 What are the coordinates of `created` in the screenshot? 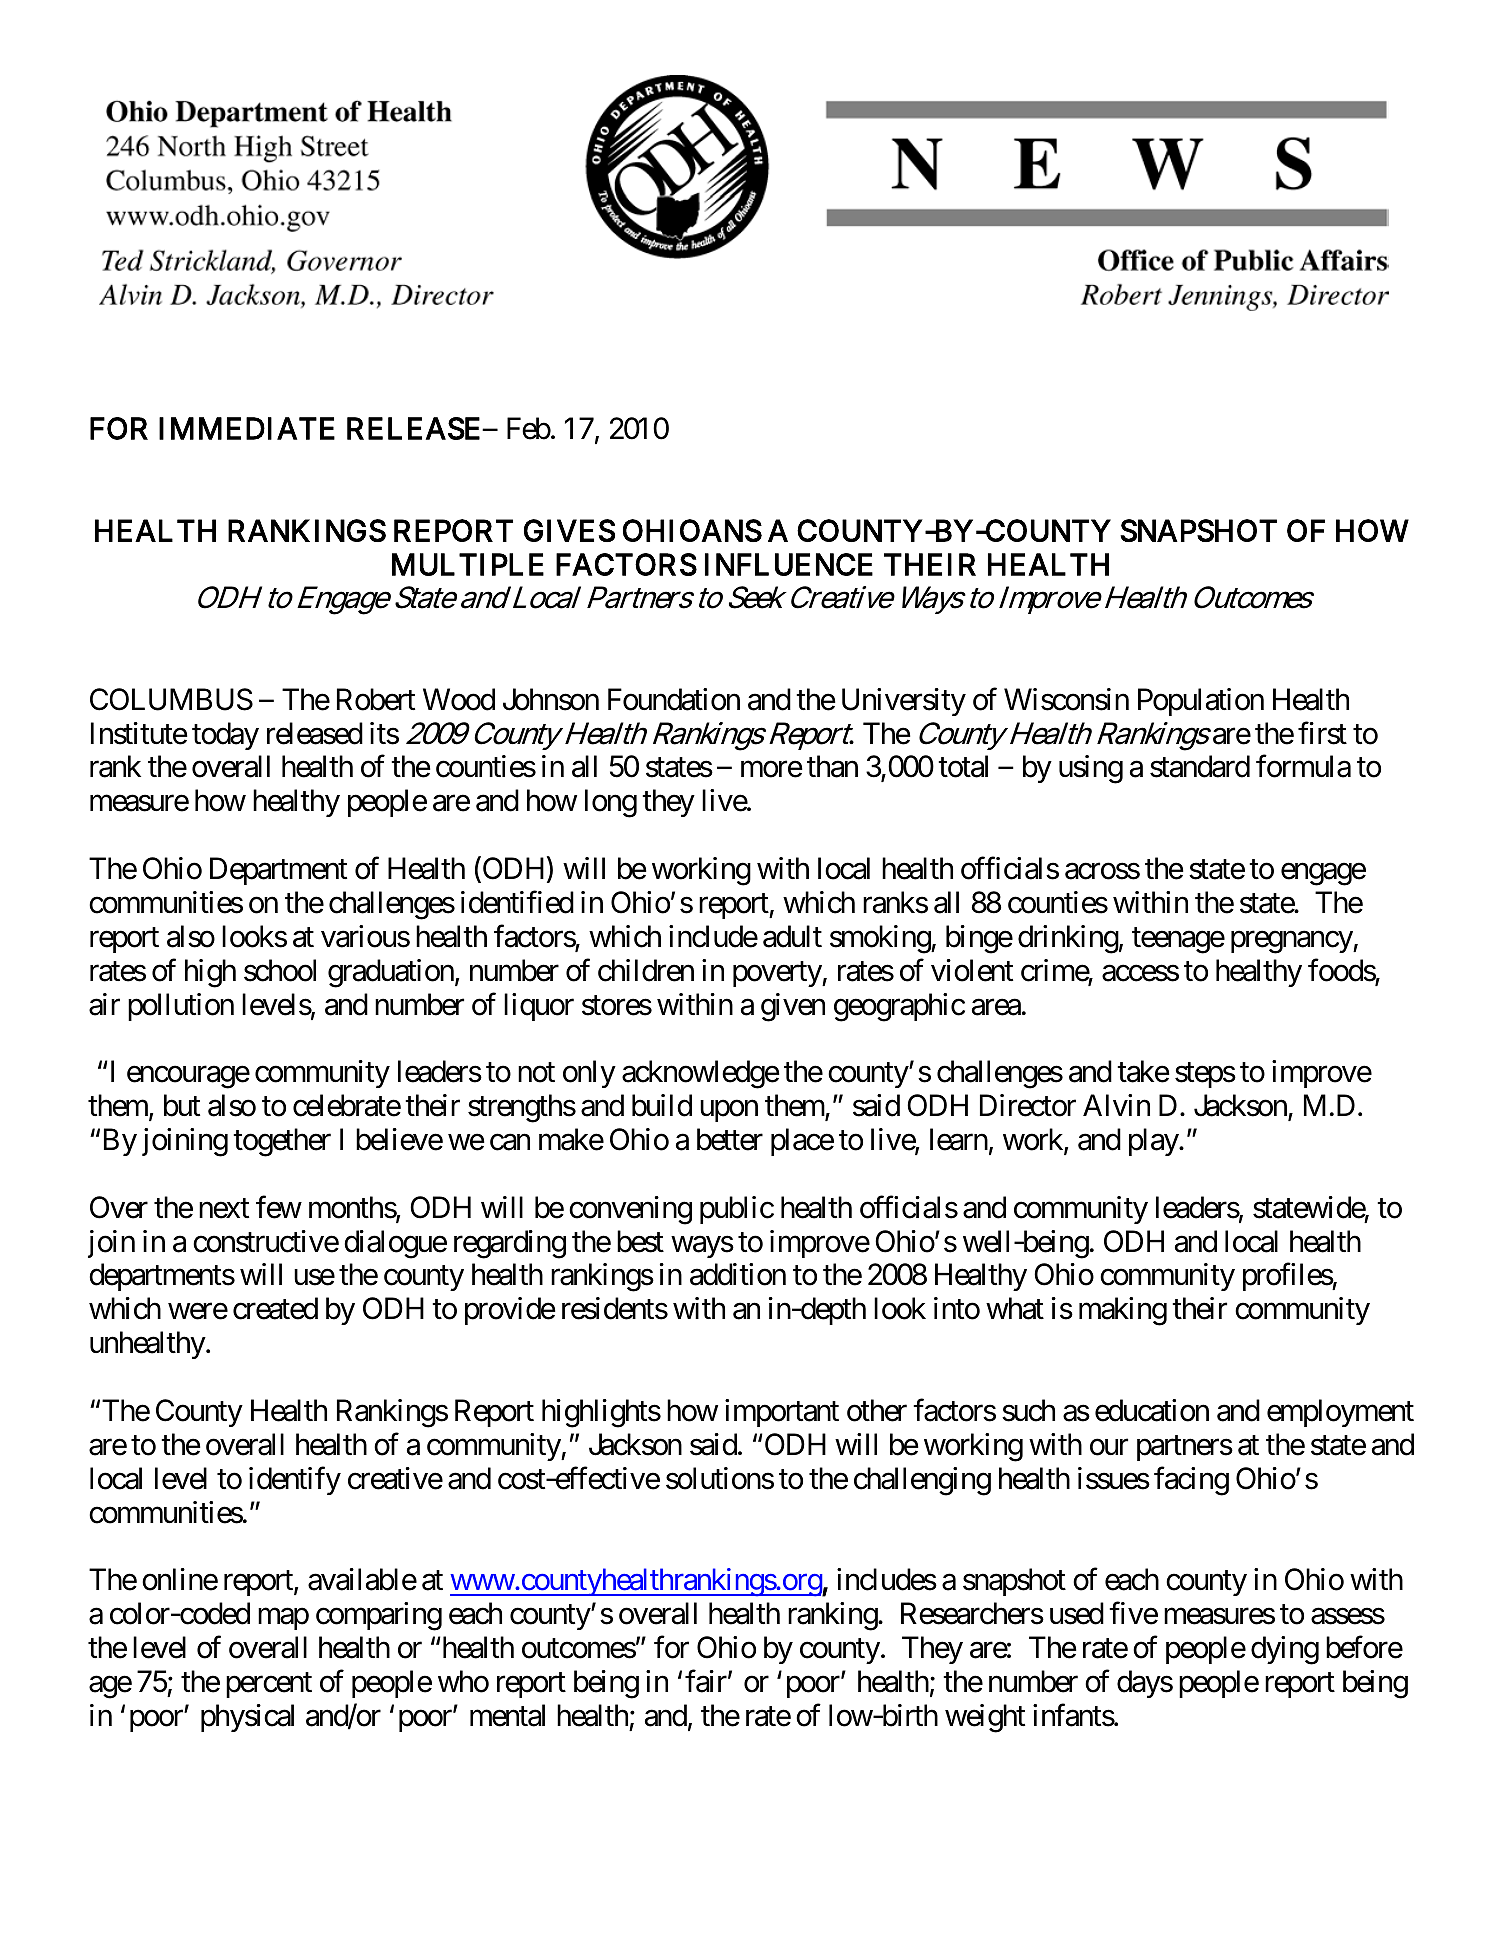 It's located at (275, 1308).
